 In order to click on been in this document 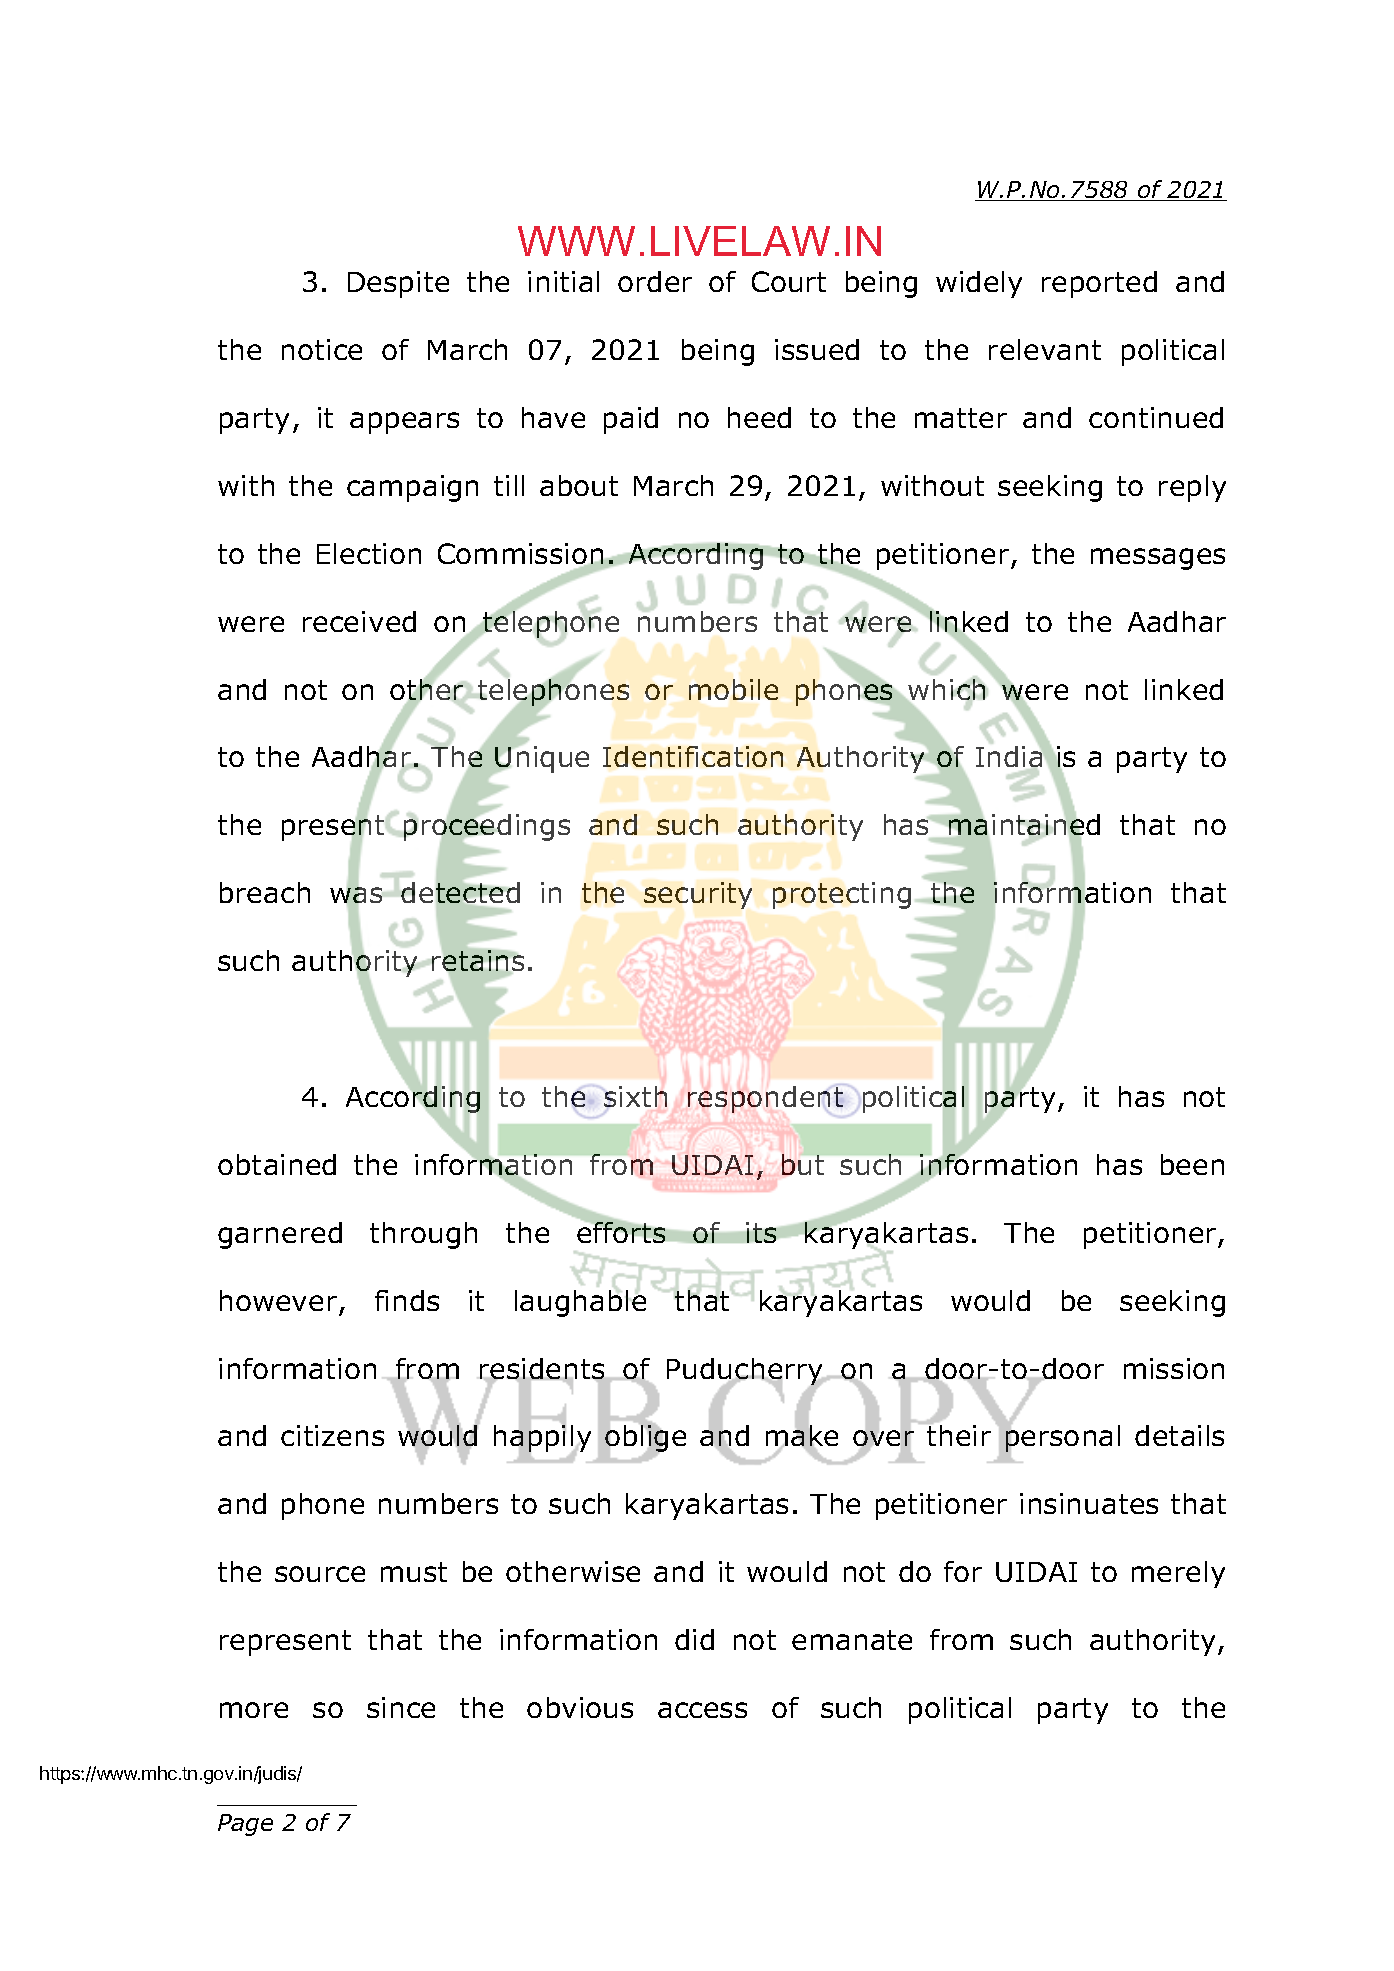, I will do `click(1192, 1164)`.
